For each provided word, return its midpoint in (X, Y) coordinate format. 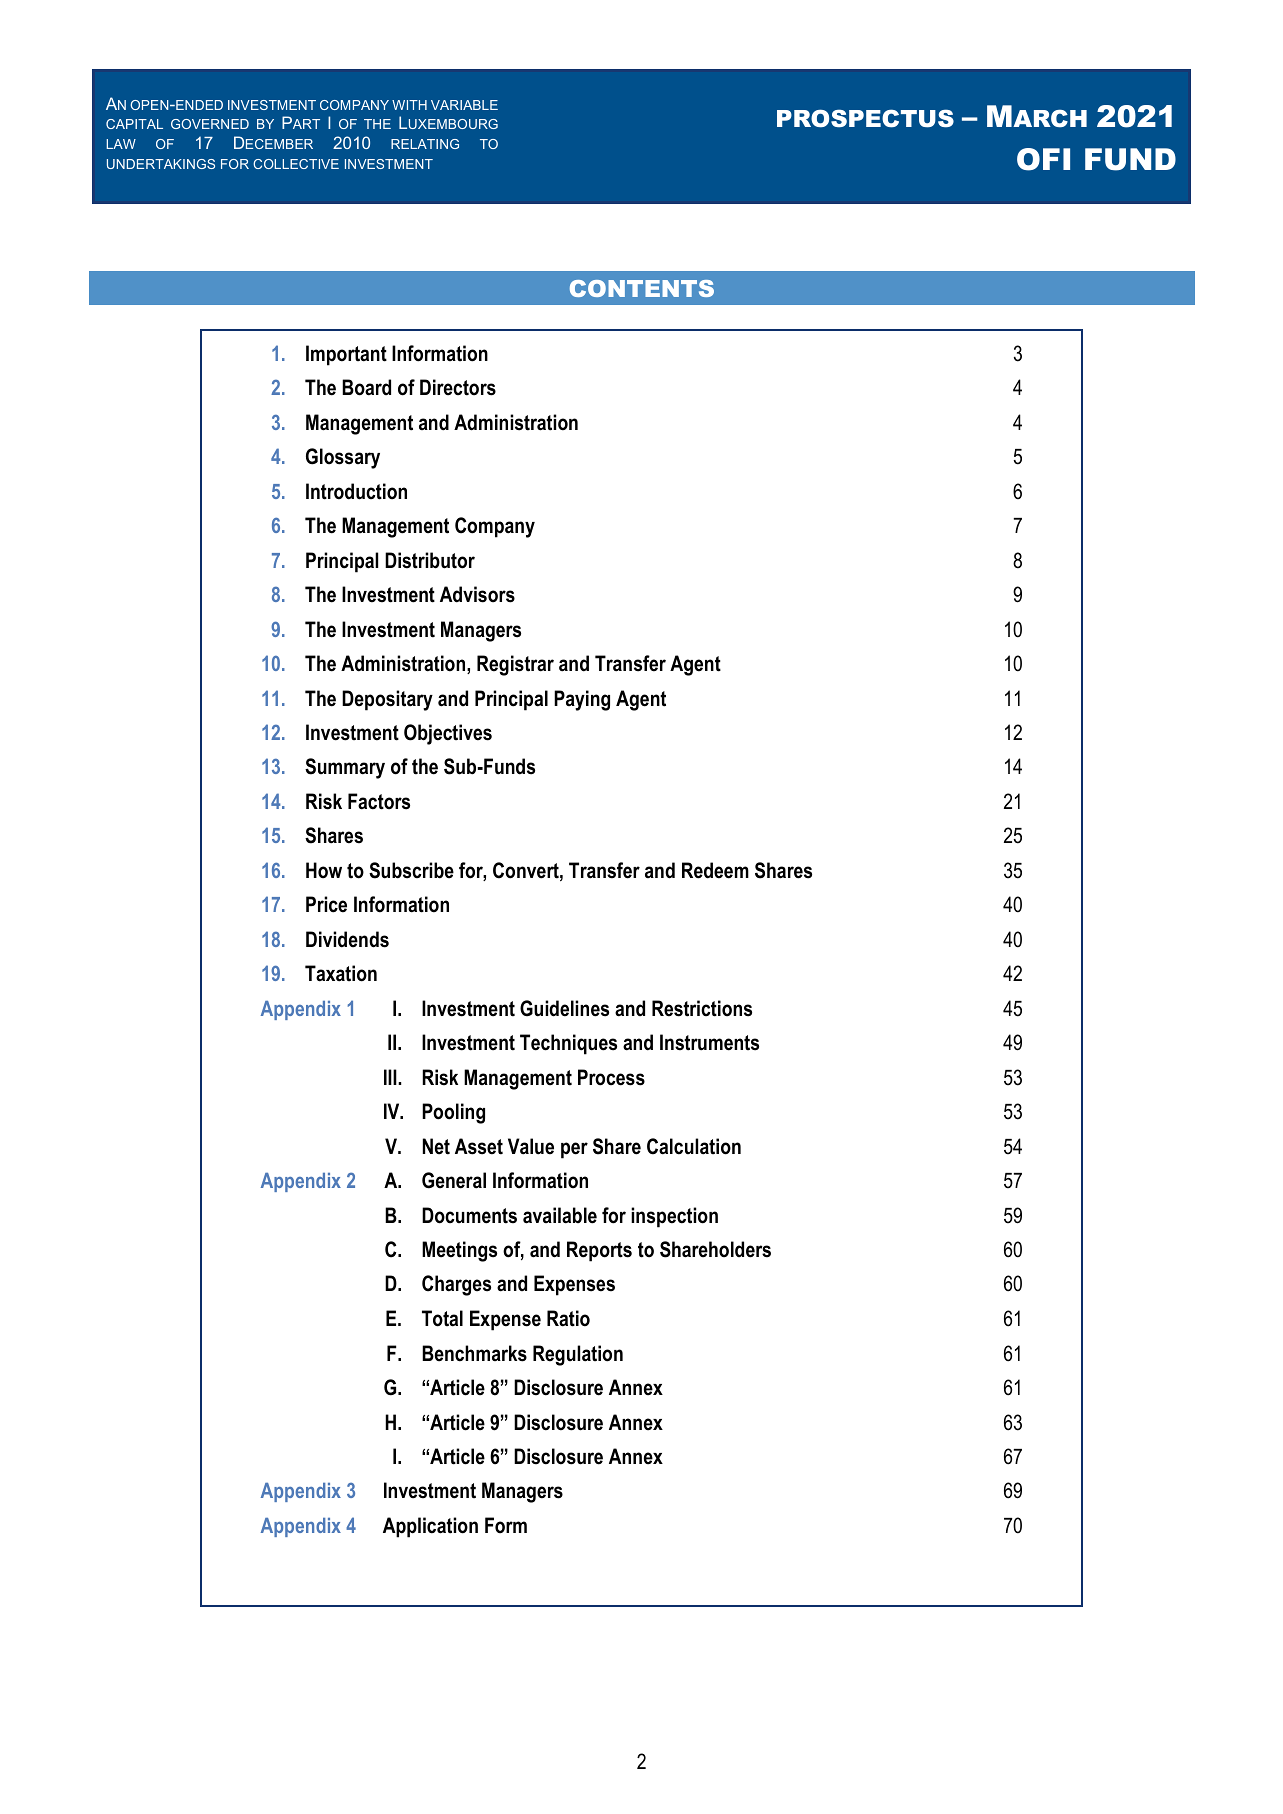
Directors (458, 387)
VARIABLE (464, 105)
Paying (582, 700)
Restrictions (702, 1008)
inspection (674, 1217)
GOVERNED (210, 124)
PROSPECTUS (865, 118)
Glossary (343, 458)
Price (326, 904)
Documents (469, 1215)
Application (430, 1527)
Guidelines (564, 1008)
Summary (345, 768)
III (391, 1077)
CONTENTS (642, 288)
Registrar (515, 665)
